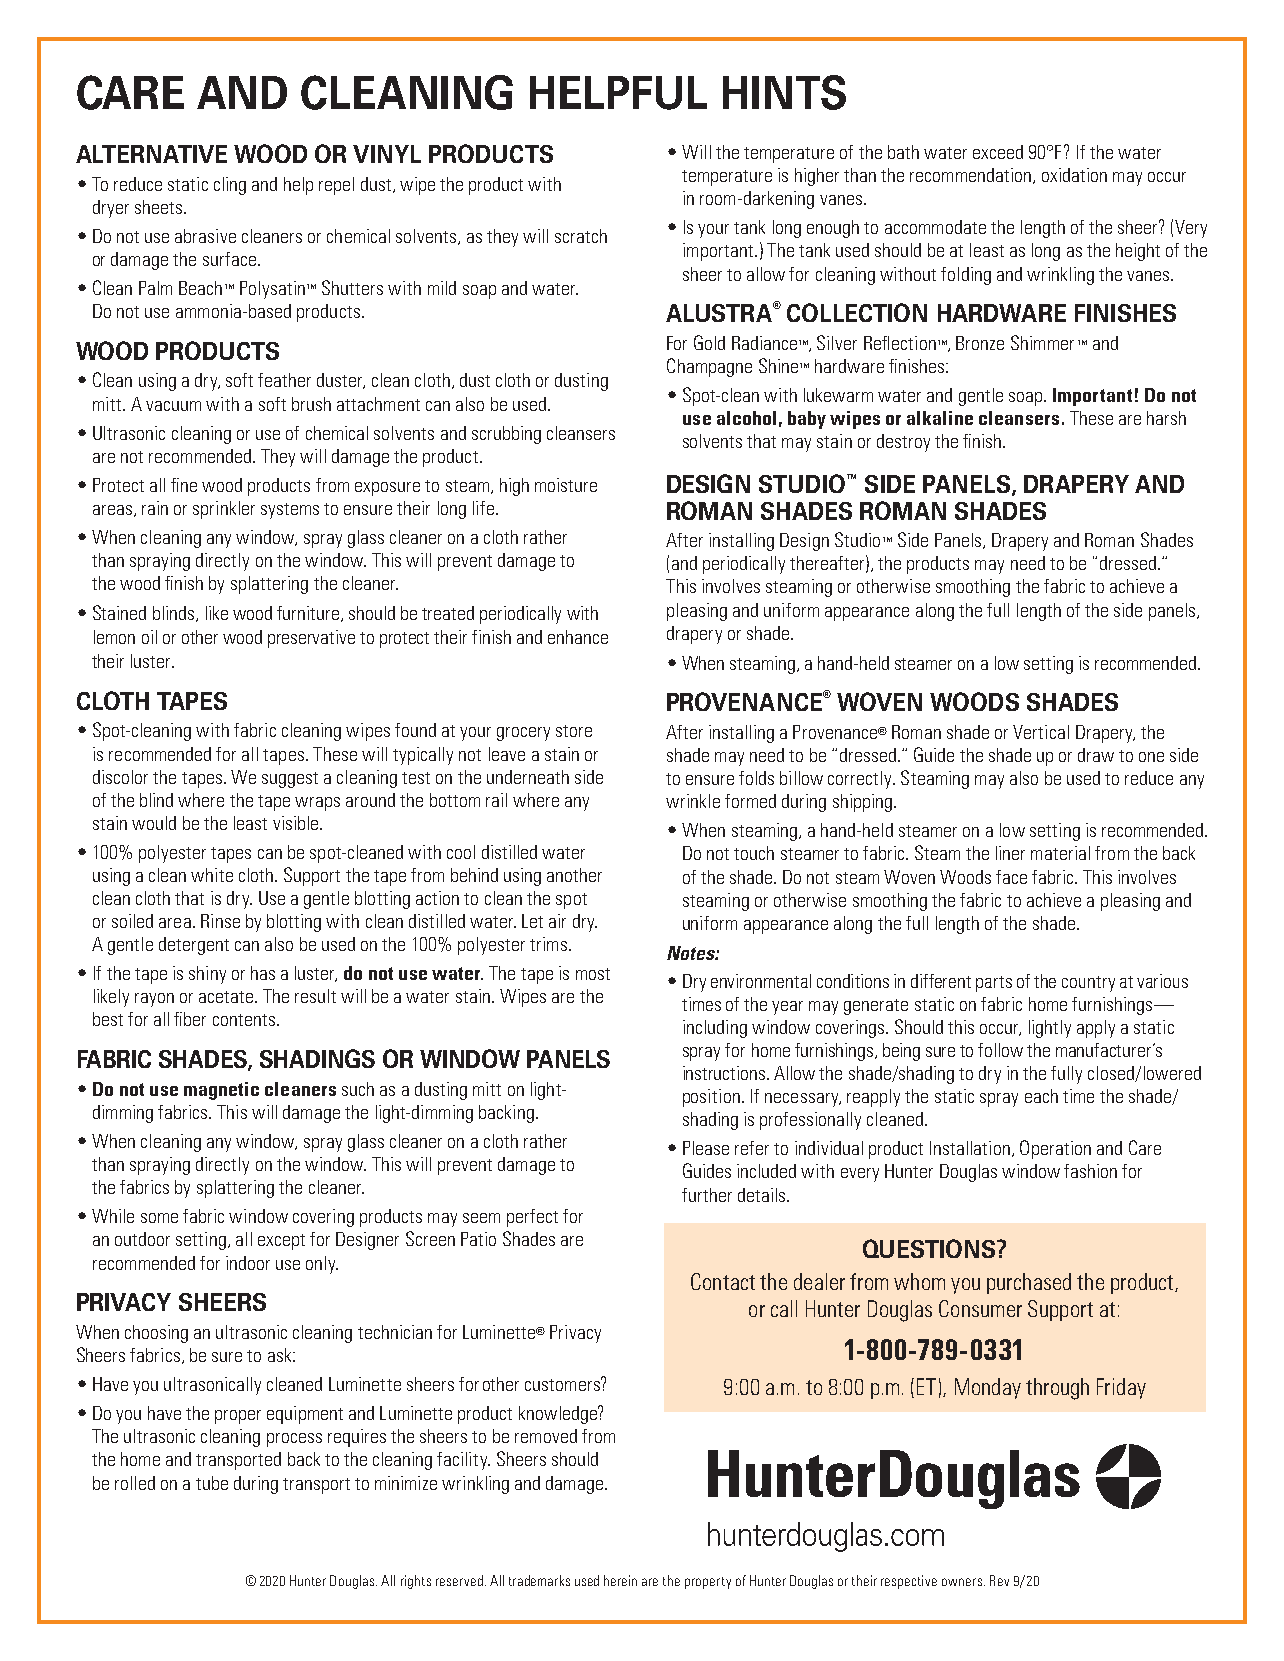 The width and height of the image is (1284, 1661). What do you see at coordinates (998, 152) in the image?
I see `exceed` at bounding box center [998, 152].
